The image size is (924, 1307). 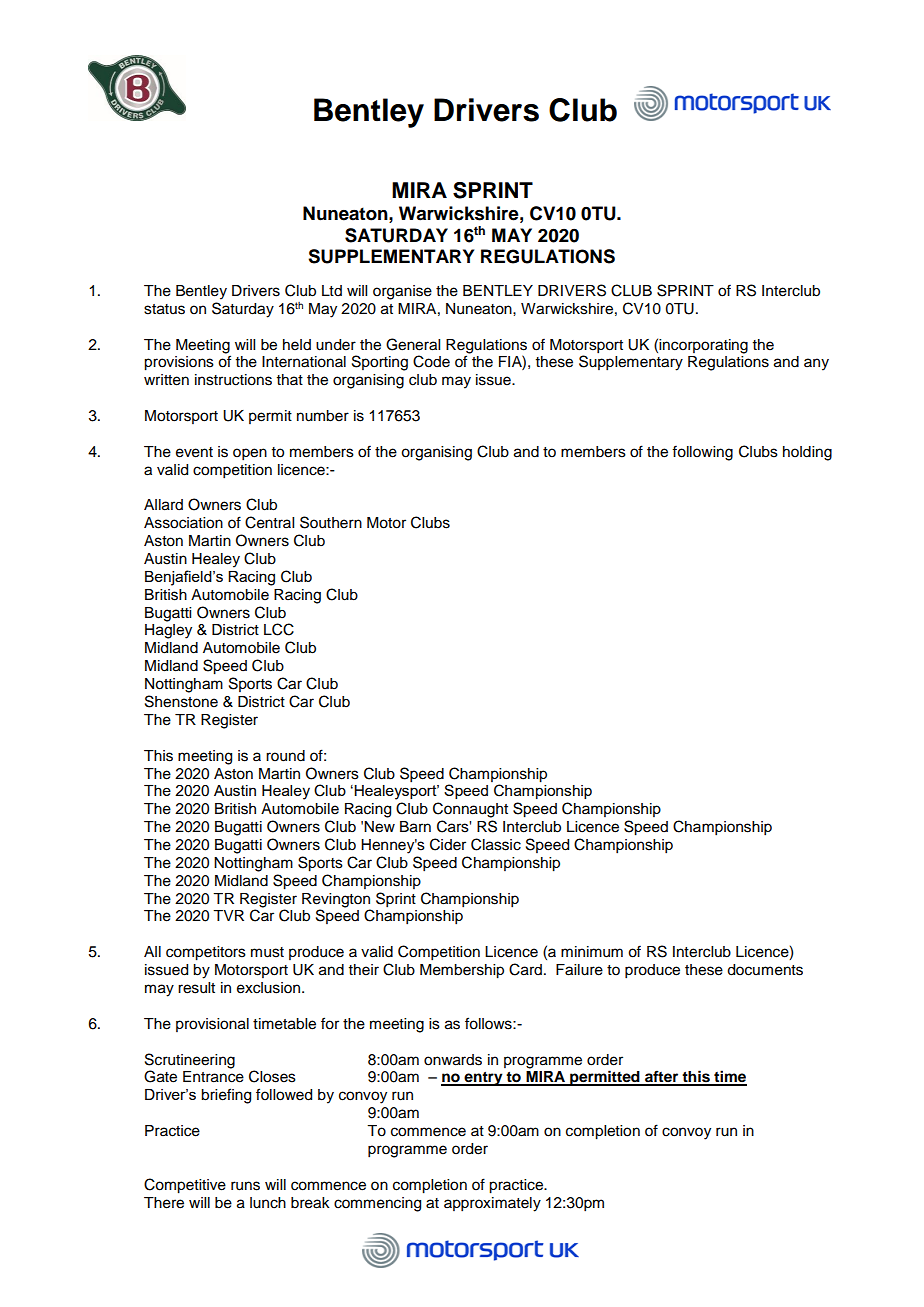 What do you see at coordinates (816, 364) in the screenshot?
I see `any` at bounding box center [816, 364].
